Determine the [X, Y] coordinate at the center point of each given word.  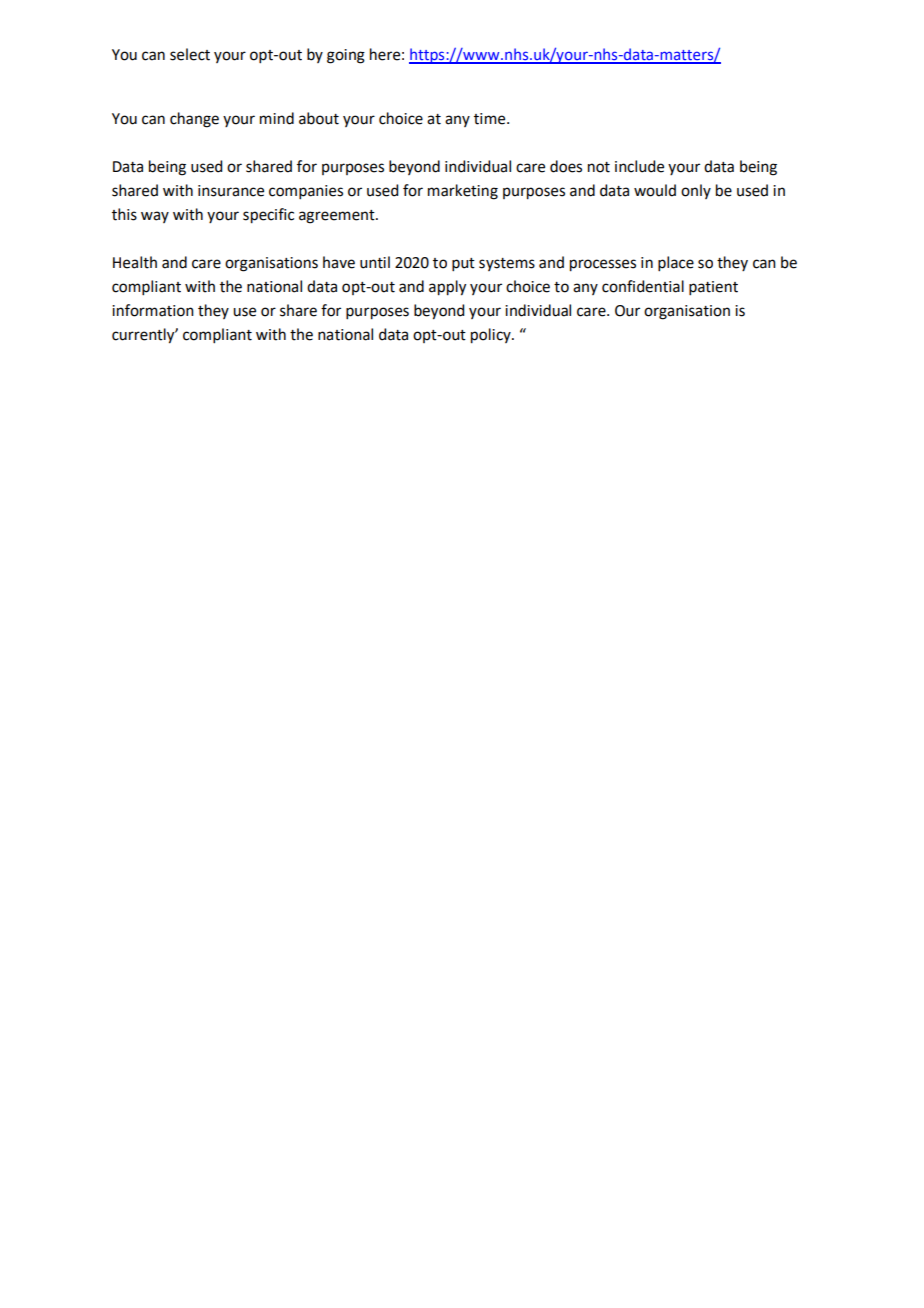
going [346, 56]
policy [492, 336]
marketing [463, 192]
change [194, 120]
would [655, 190]
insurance [231, 191]
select [190, 54]
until [375, 262]
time [491, 119]
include [639, 166]
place [676, 263]
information [153, 310]
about [319, 118]
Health [135, 262]
